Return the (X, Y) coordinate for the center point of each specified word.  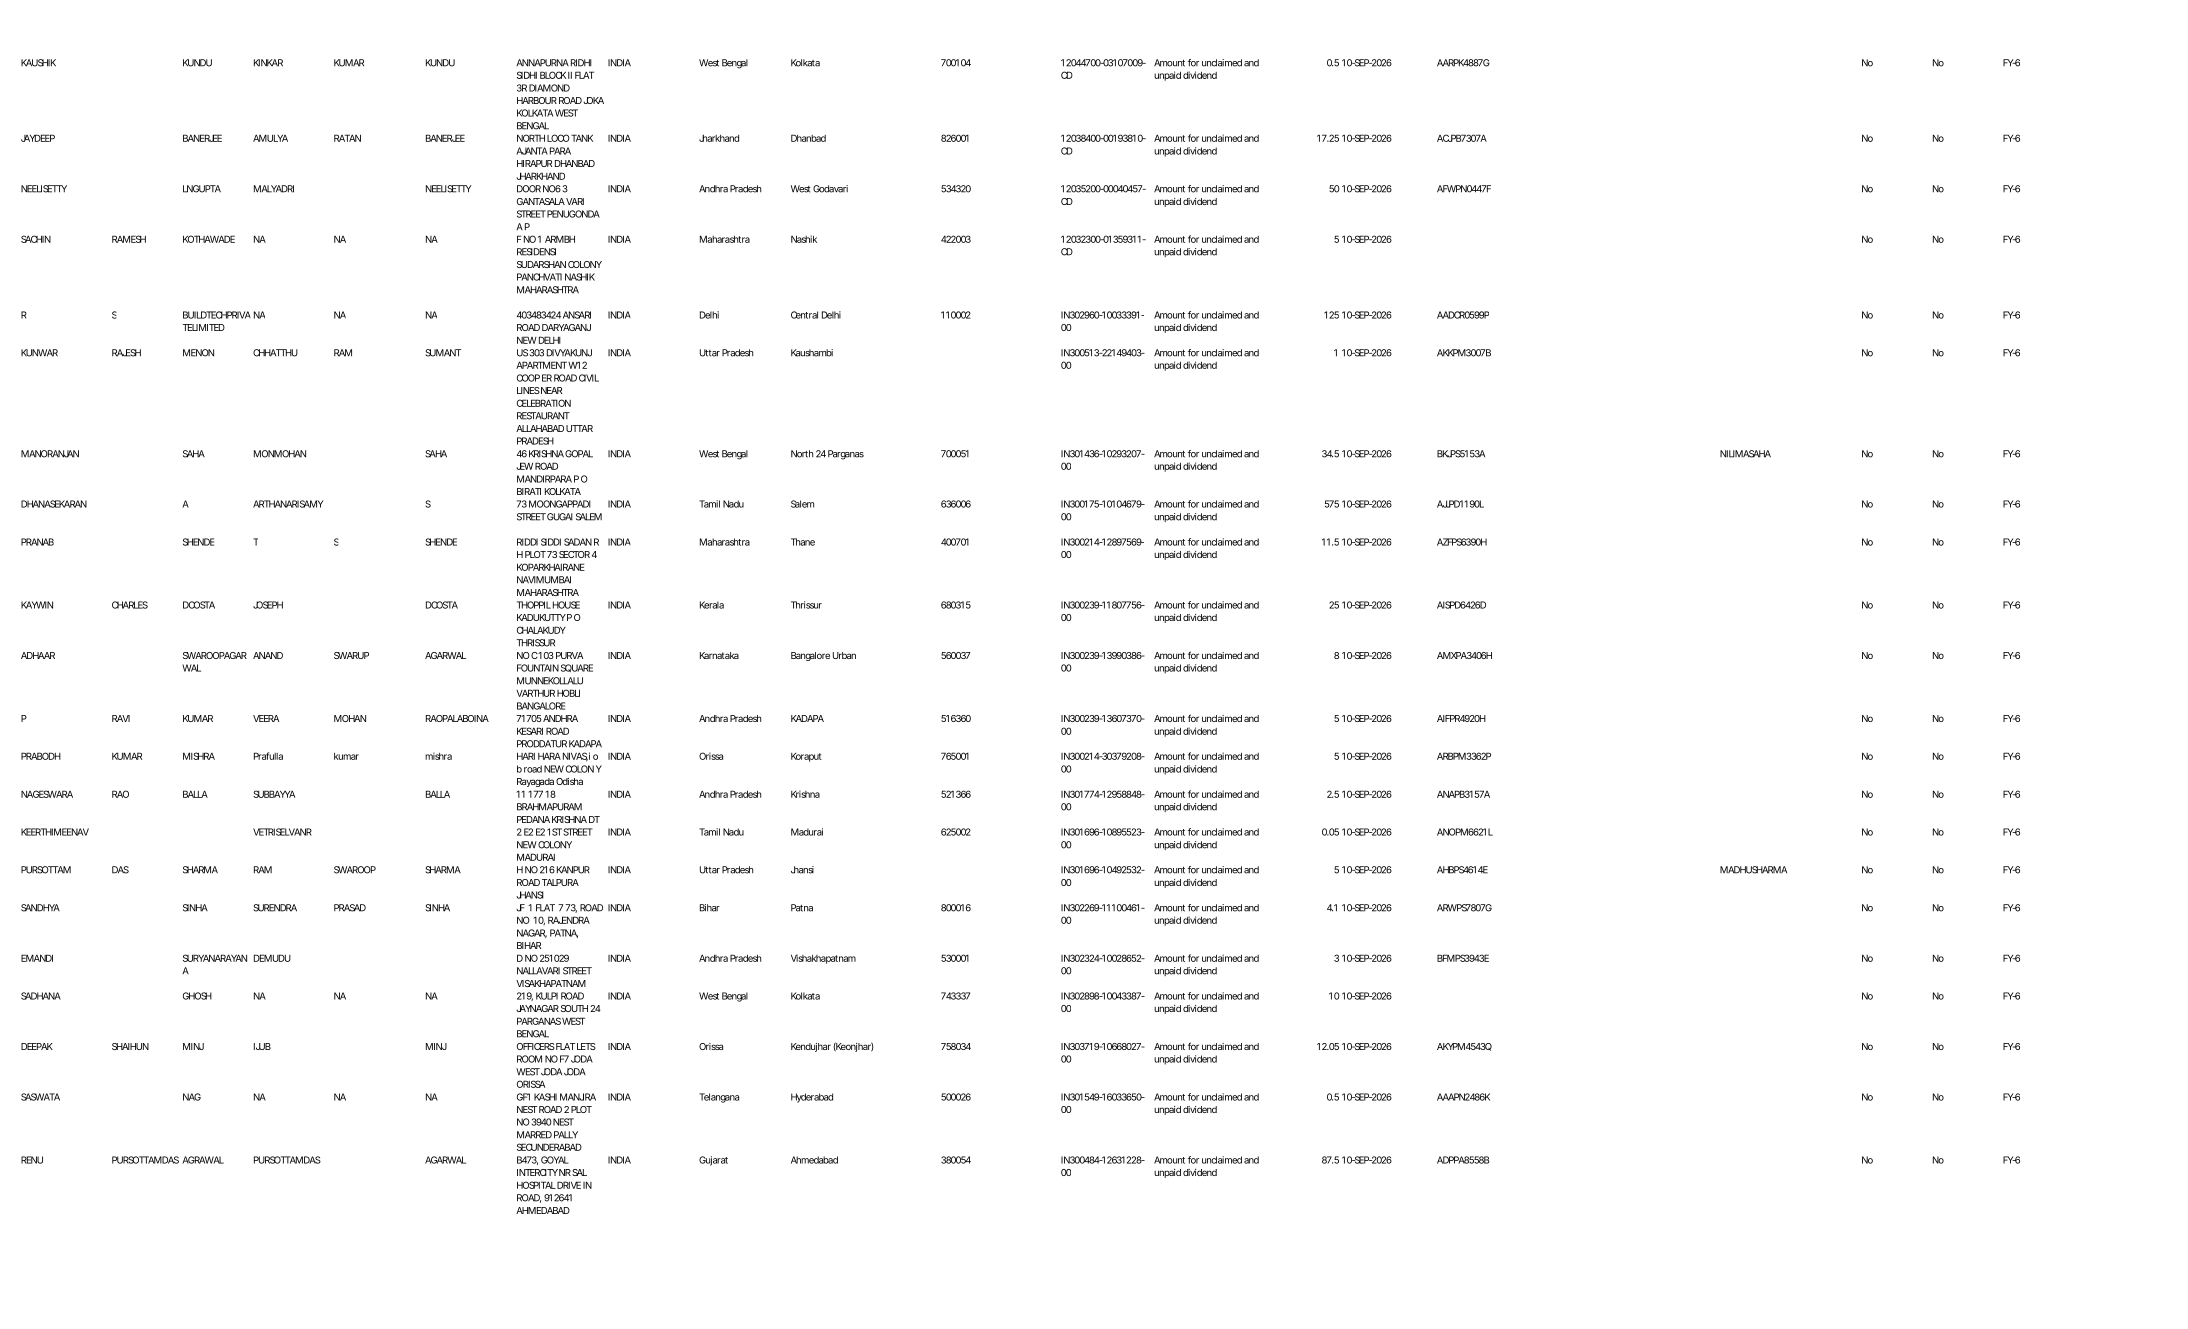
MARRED (534, 1135)
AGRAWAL (203, 1160)
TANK (582, 138)
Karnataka (719, 655)
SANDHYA (40, 908)
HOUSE (566, 605)
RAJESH (126, 353)
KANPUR (573, 870)
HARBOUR (537, 100)
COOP (528, 378)
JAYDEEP (38, 138)
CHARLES (130, 605)
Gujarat (713, 1161)
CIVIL (589, 378)
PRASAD (350, 908)
